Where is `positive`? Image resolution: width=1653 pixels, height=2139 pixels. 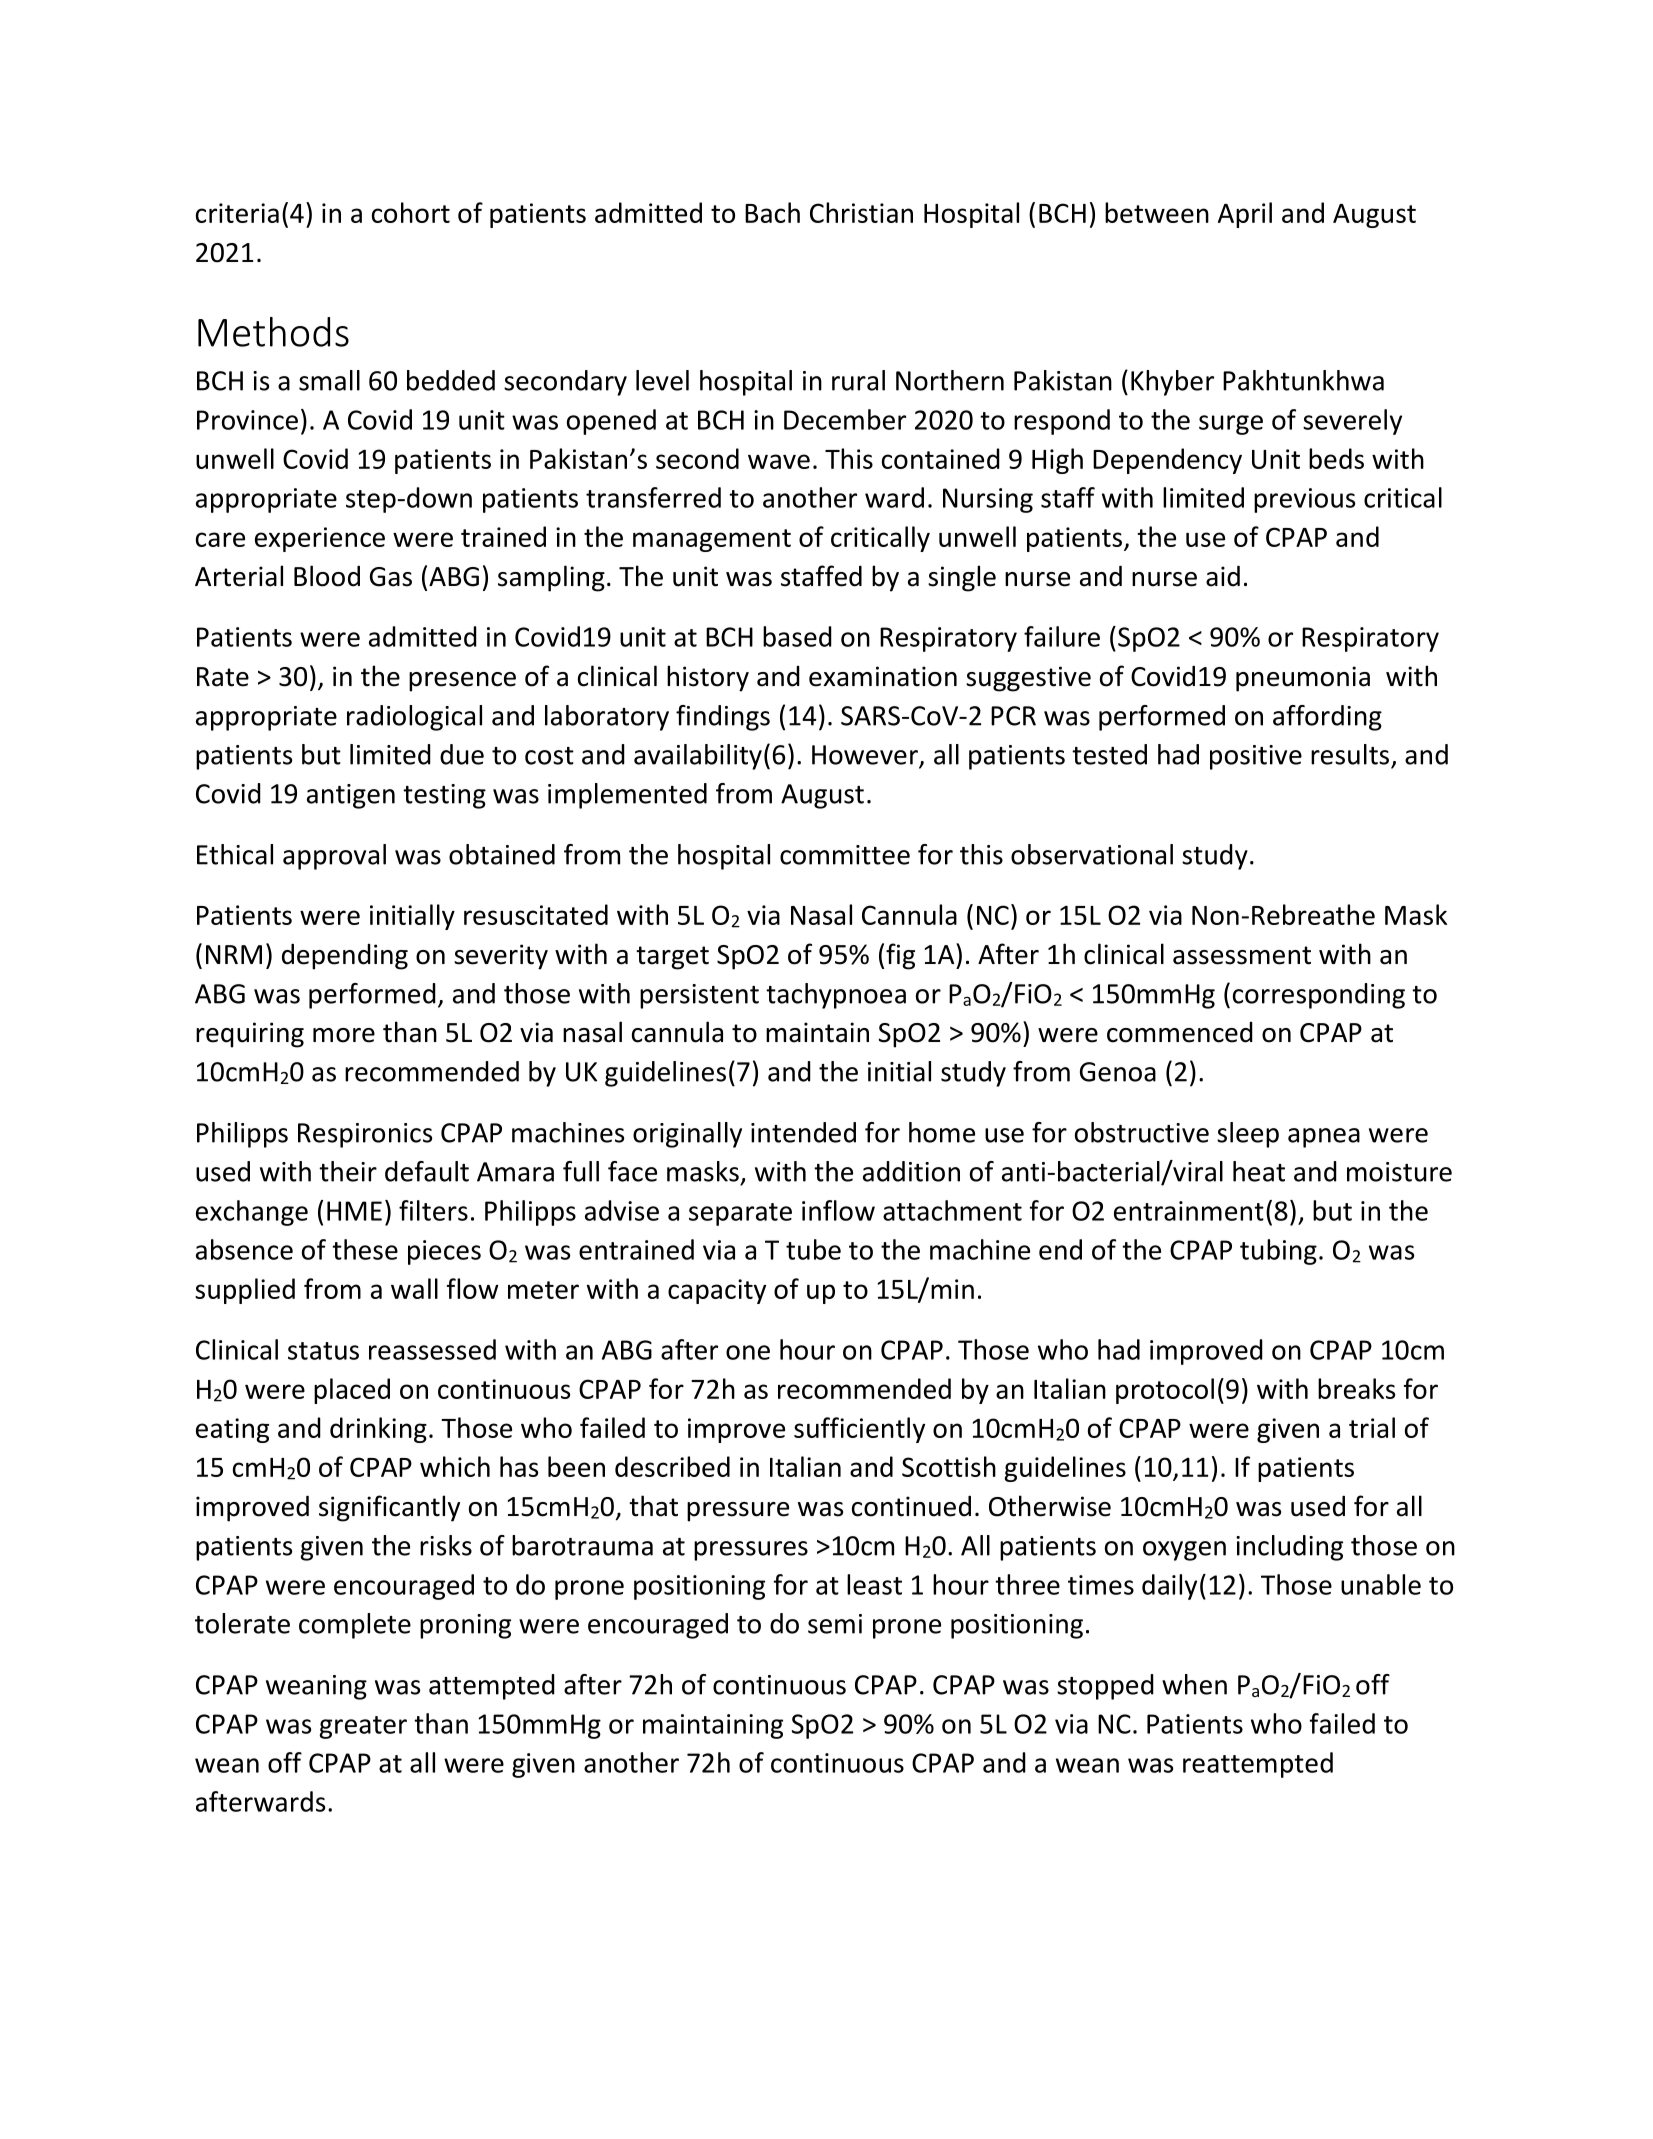
positive is located at coordinates (1256, 757).
